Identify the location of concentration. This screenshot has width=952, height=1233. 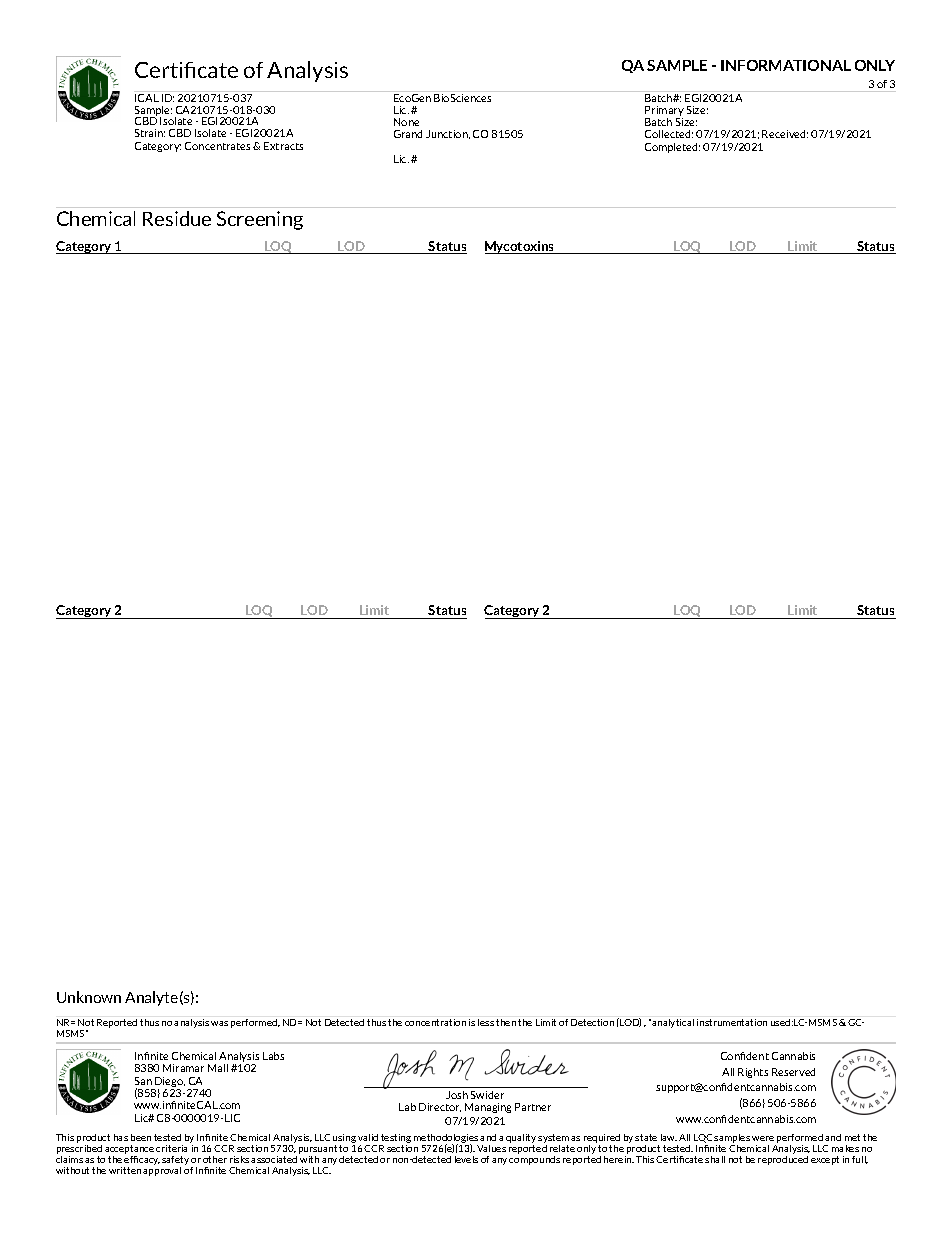
(435, 1022).
